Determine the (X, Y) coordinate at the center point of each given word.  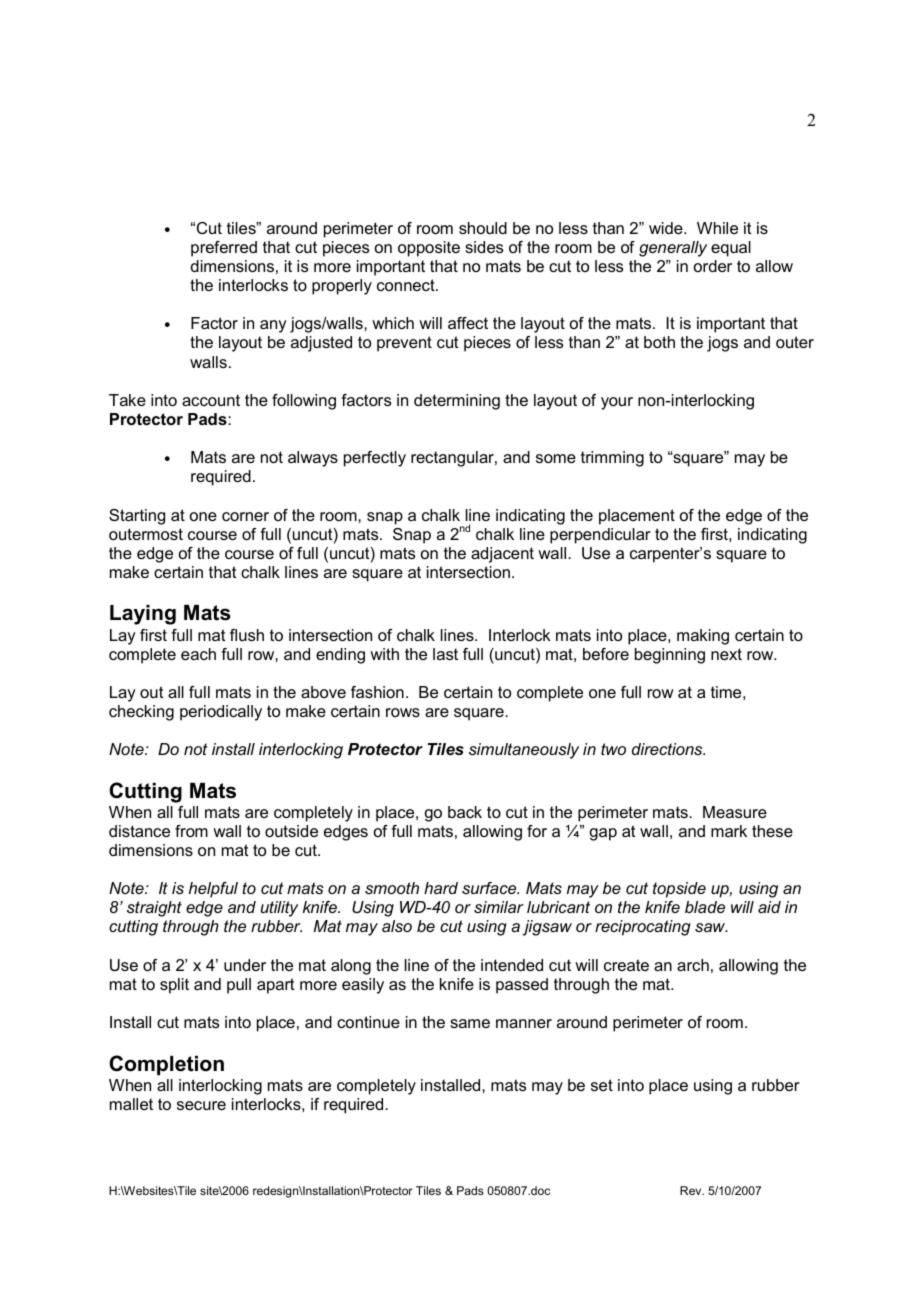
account (211, 400)
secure (201, 1105)
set (602, 1085)
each (198, 654)
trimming (612, 459)
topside (679, 890)
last (445, 654)
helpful (213, 890)
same (470, 1023)
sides (484, 247)
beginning (670, 656)
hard (441, 888)
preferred (224, 249)
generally (673, 249)
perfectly (375, 459)
